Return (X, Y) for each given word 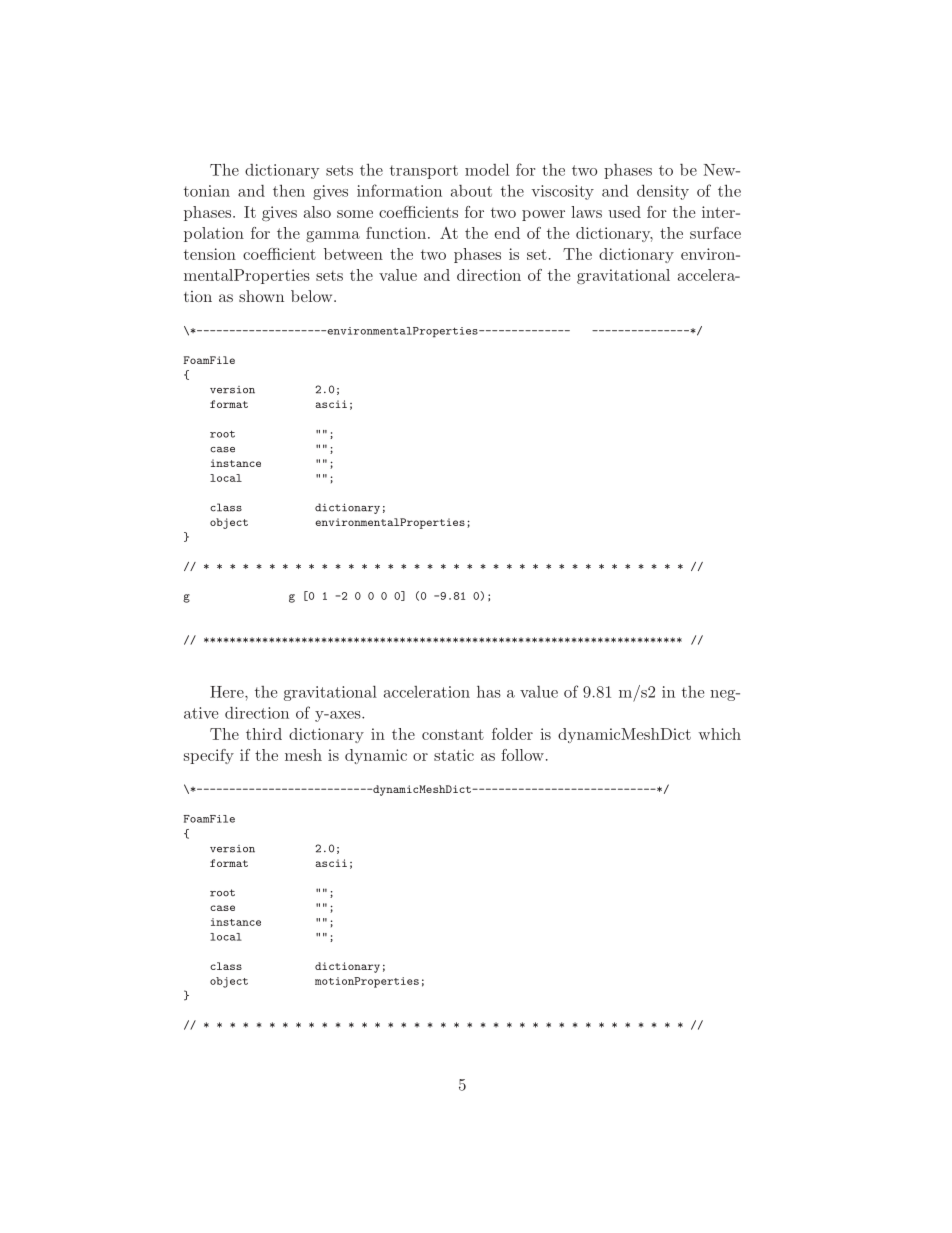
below (313, 296)
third (264, 734)
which (719, 734)
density (663, 192)
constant (453, 734)
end (507, 233)
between (353, 254)
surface (715, 233)
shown (261, 296)
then (289, 190)
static (454, 755)
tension (210, 254)
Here (228, 692)
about (471, 191)
